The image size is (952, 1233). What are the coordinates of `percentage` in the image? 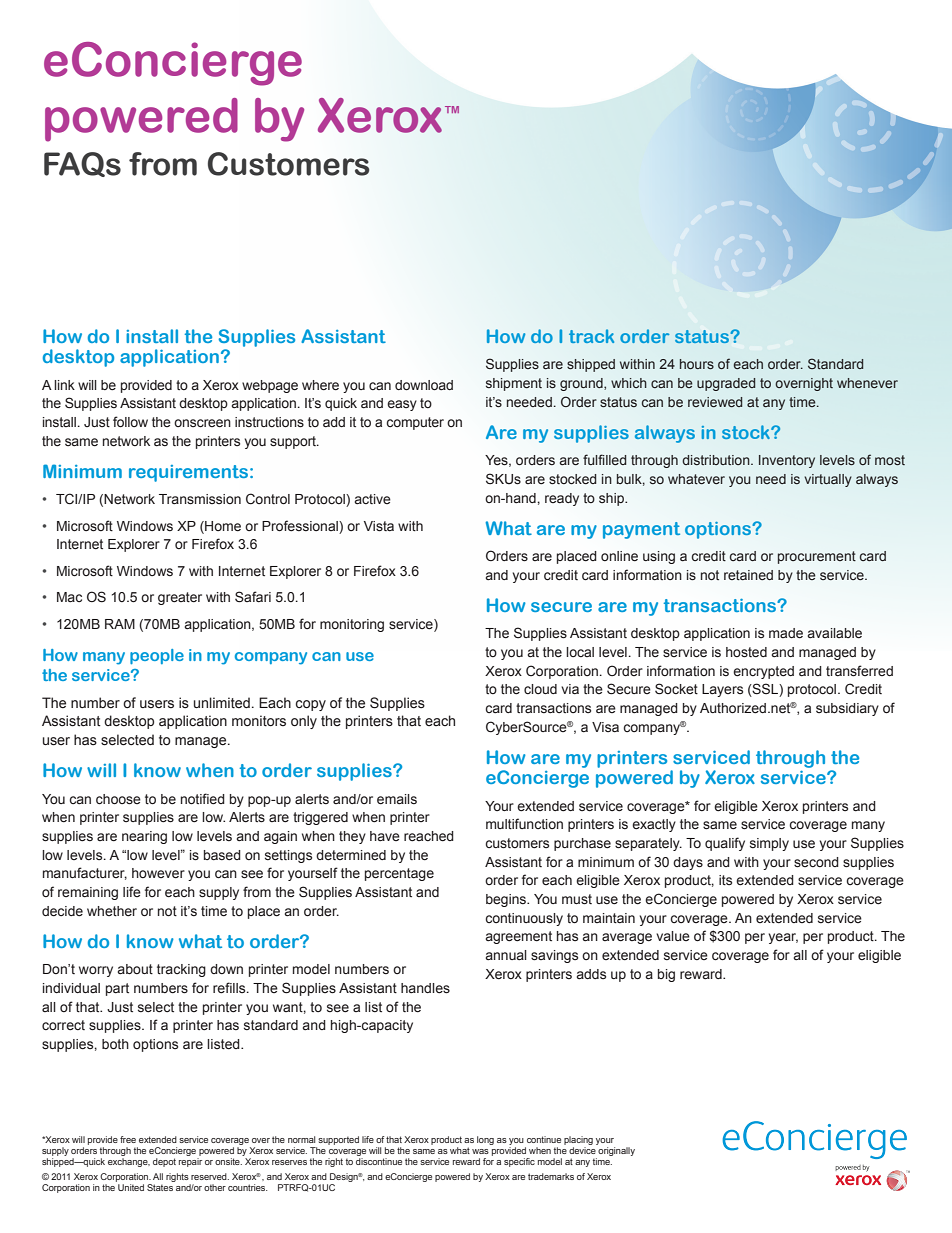 It's located at (399, 874).
